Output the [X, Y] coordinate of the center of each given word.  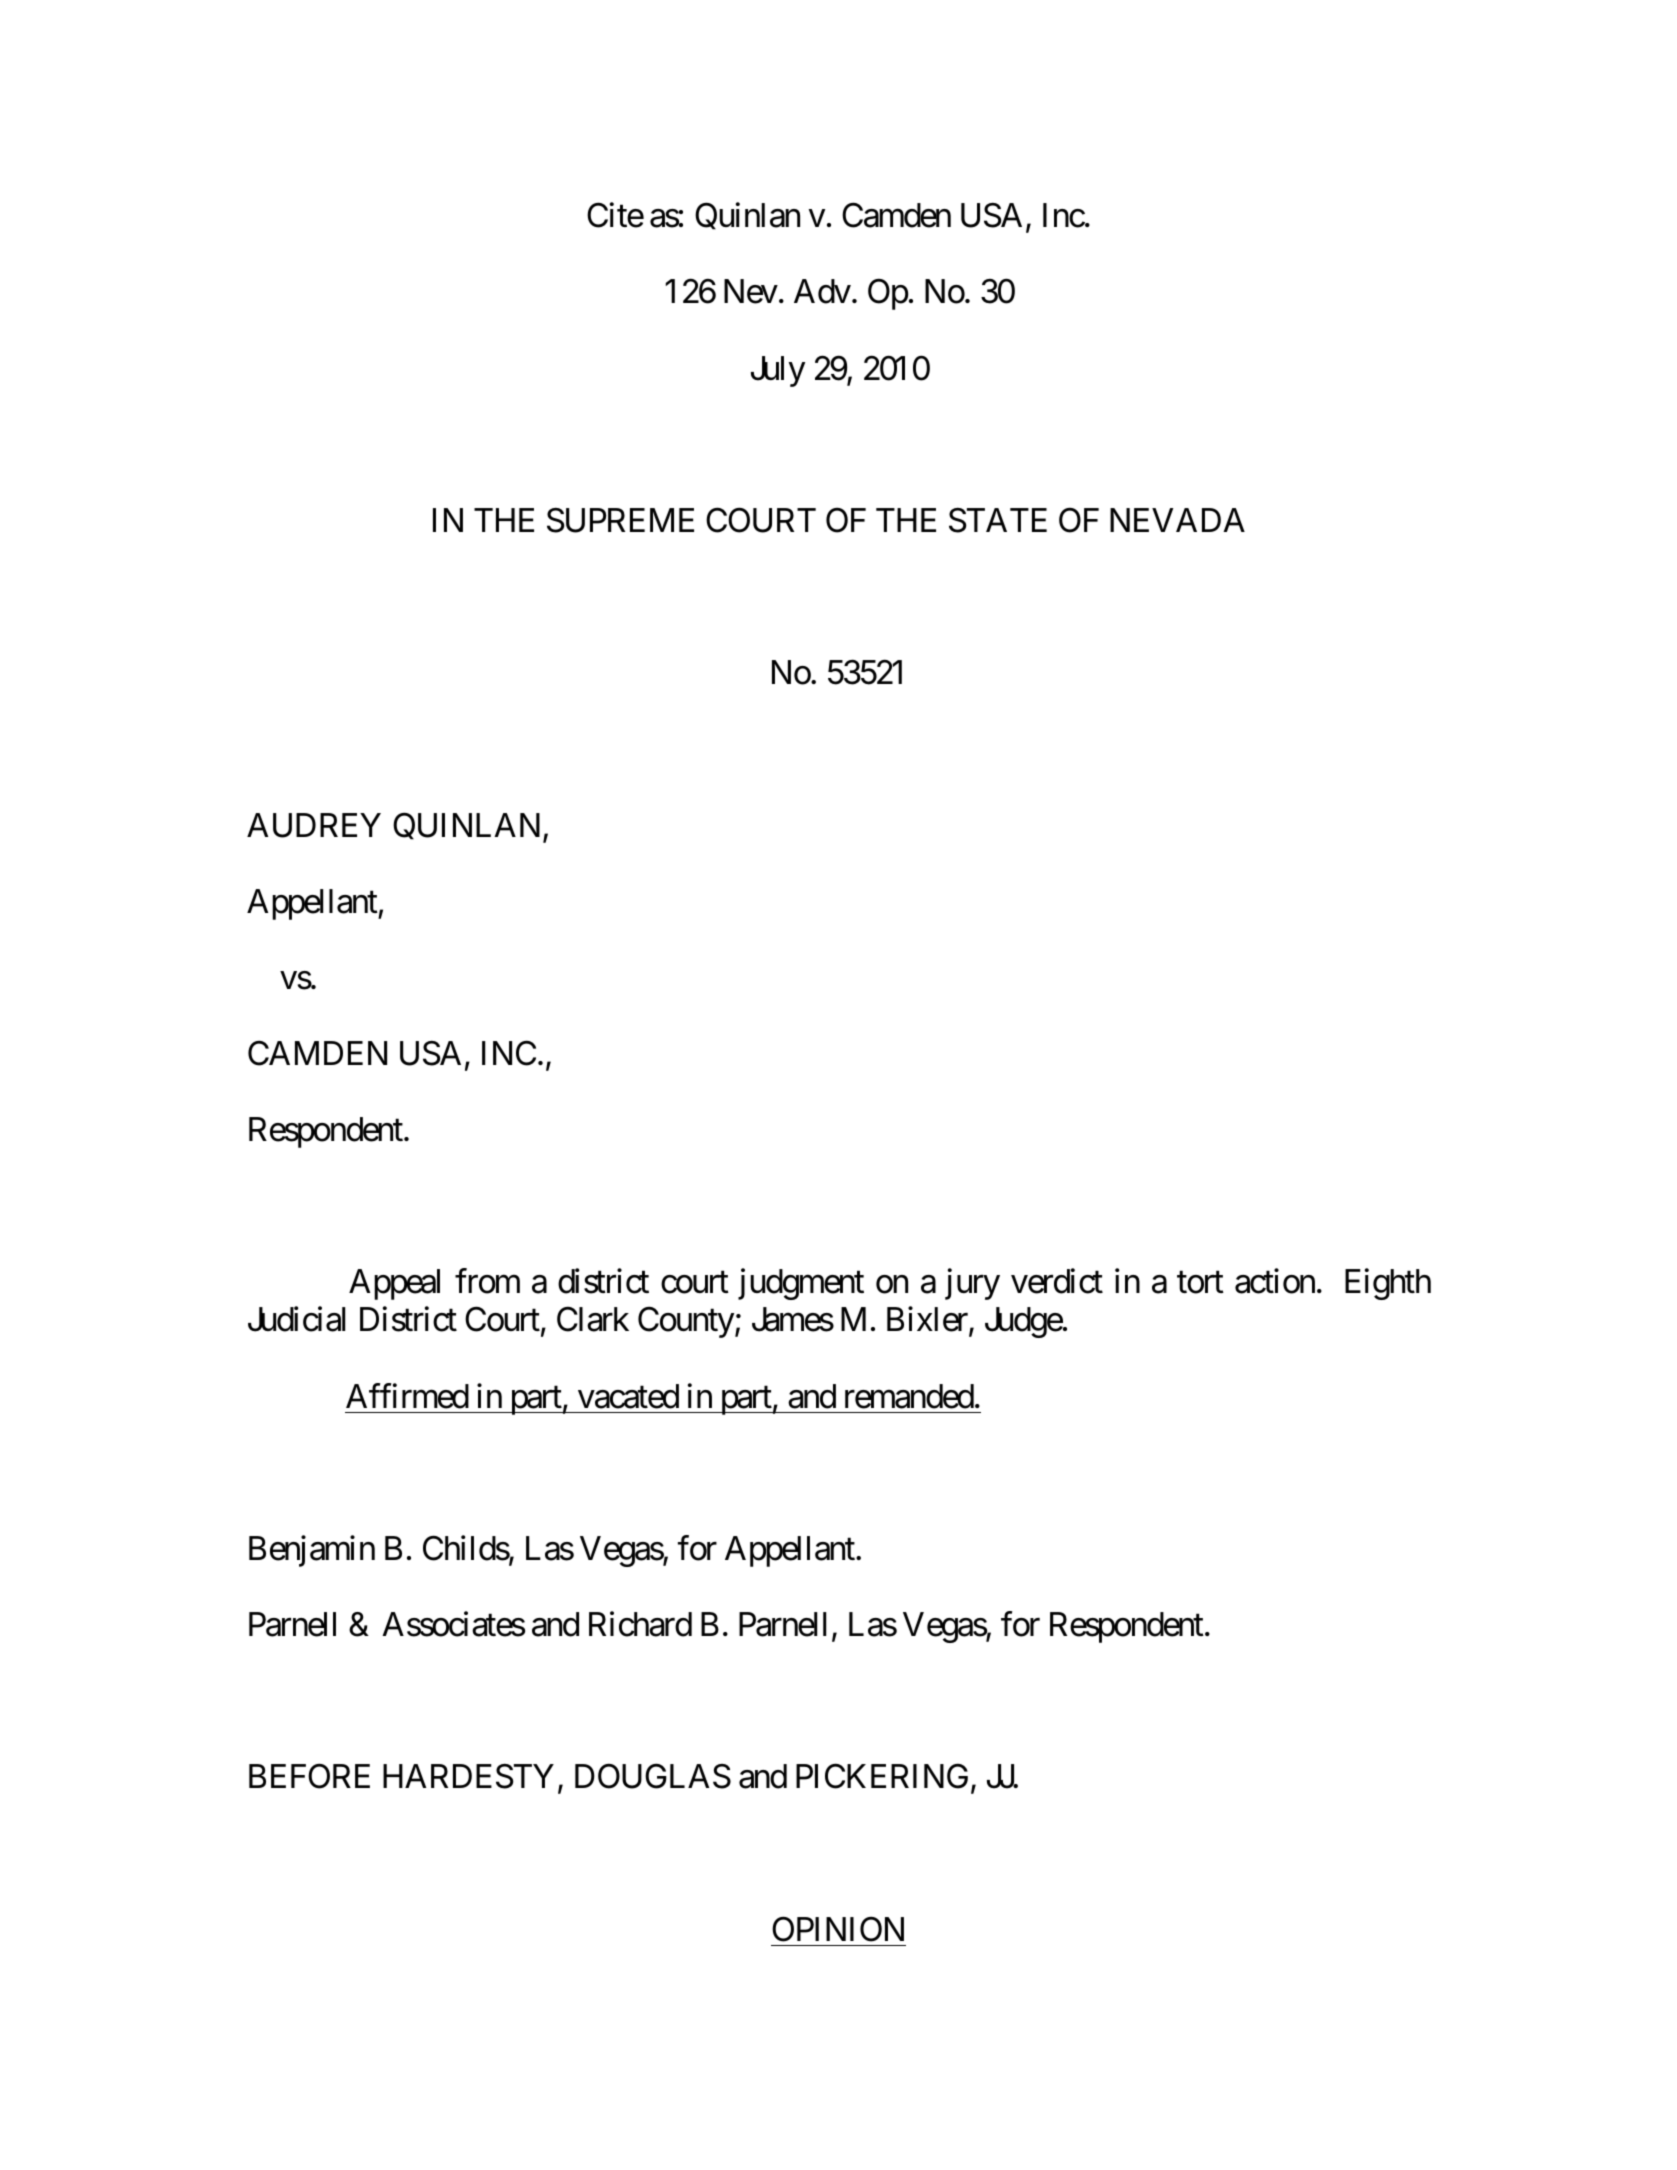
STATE [998, 520]
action [1275, 1281]
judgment [801, 1284]
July [778, 371]
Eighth [1388, 1284]
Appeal [394, 1284]
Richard [640, 1624]
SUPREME [620, 520]
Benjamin [312, 1551]
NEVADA [1177, 520]
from [487, 1281]
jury [972, 1284]
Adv [822, 291]
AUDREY [314, 825]
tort [1200, 1283]
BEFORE [309, 1776]
